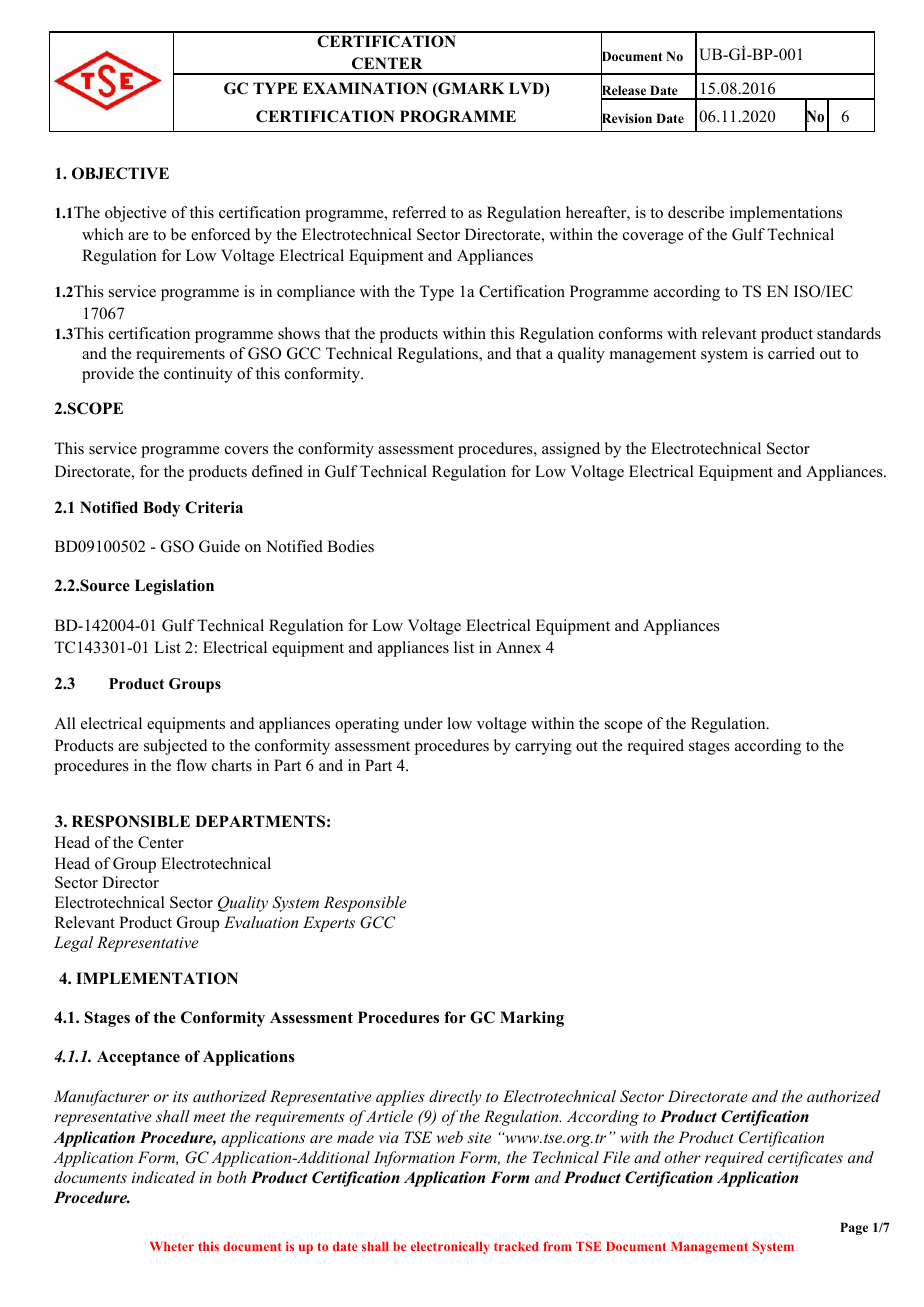  I want to click on enforced, so click(221, 234).
